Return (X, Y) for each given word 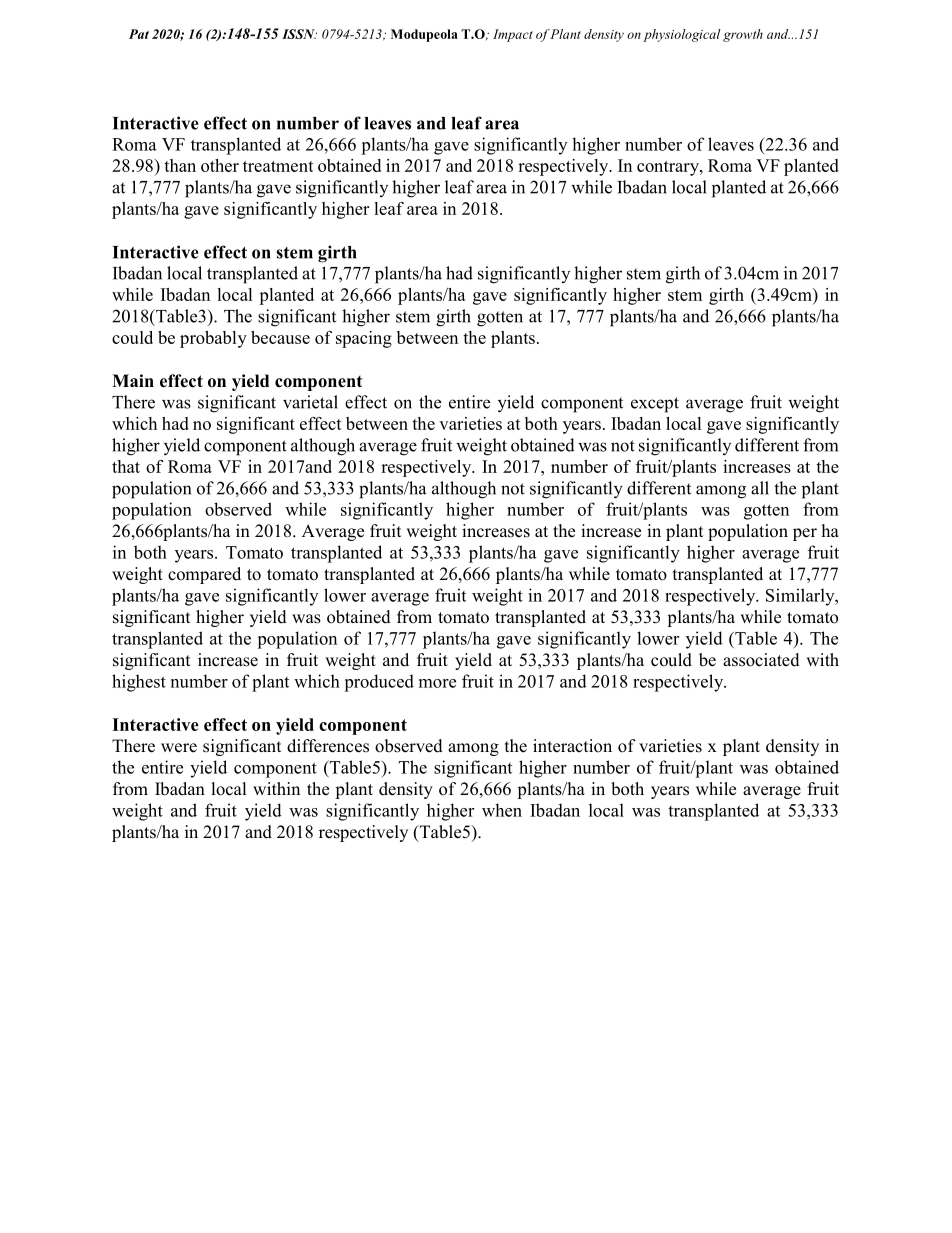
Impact (513, 35)
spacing (364, 339)
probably (213, 339)
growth (743, 35)
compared (204, 575)
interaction (572, 746)
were (179, 748)
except (655, 405)
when (502, 810)
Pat (139, 34)
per (805, 534)
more (437, 683)
